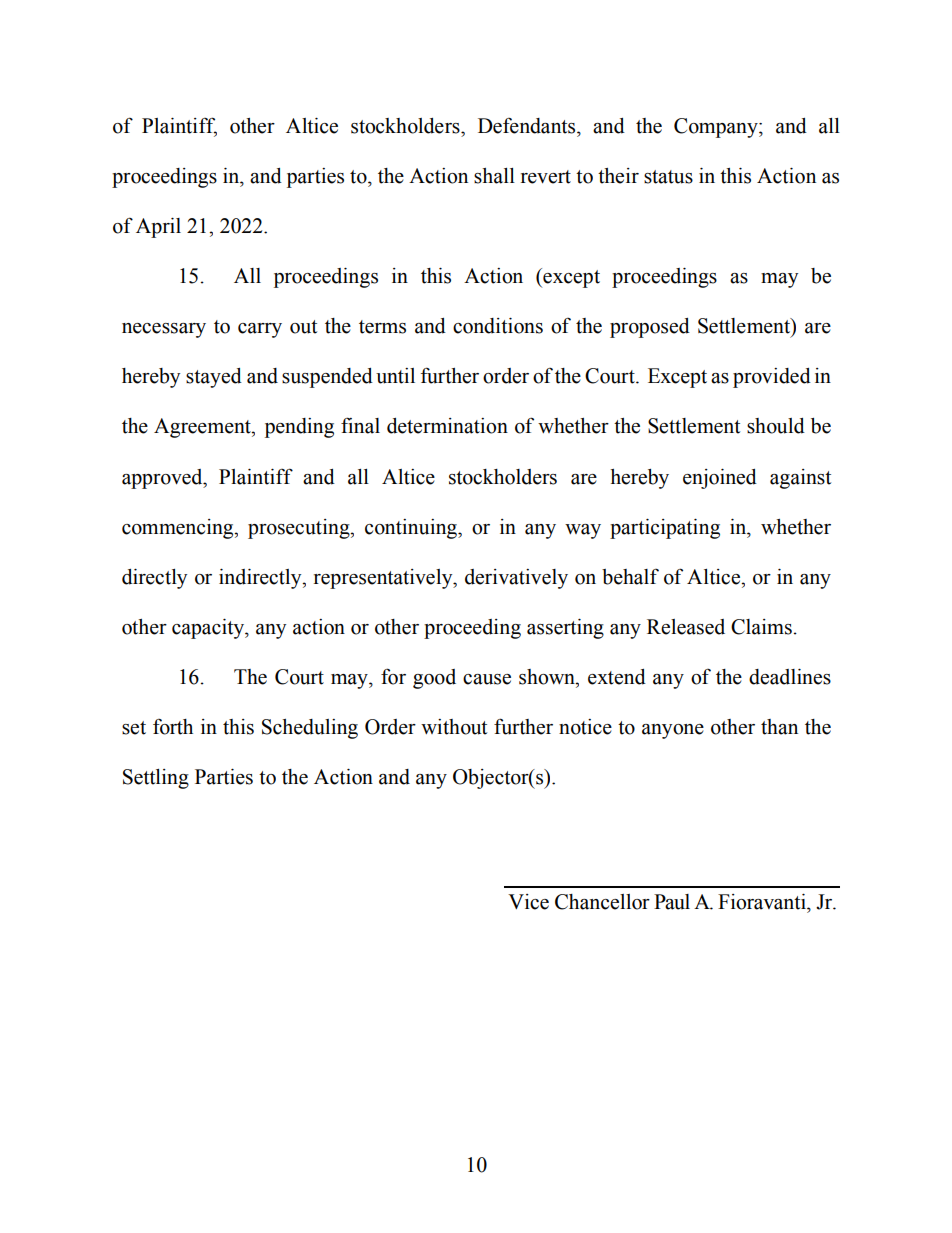 The image size is (952, 1233). What do you see at coordinates (720, 479) in the document?
I see `enjoined` at bounding box center [720, 479].
